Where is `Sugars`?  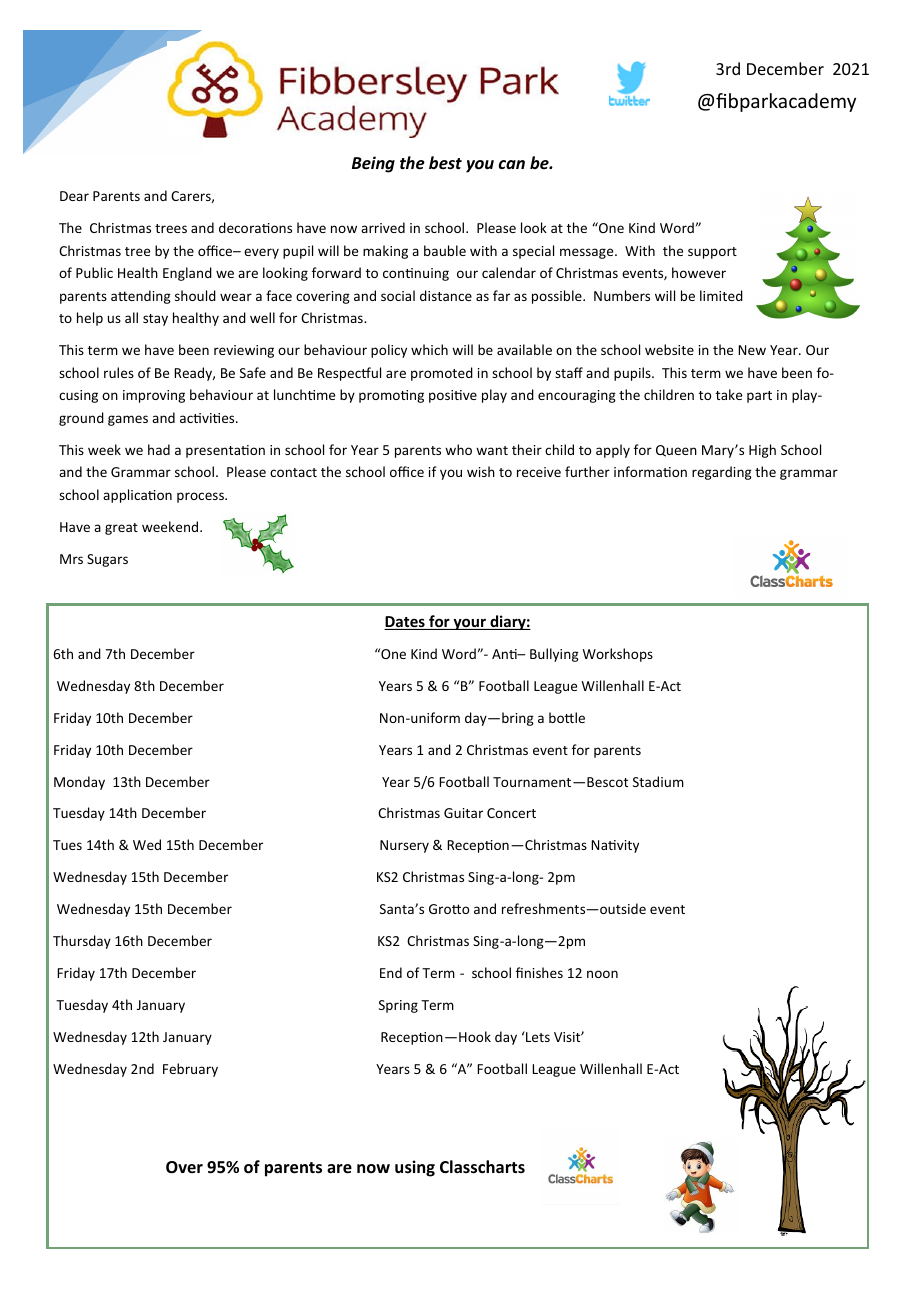
Sugars is located at coordinates (107, 560).
